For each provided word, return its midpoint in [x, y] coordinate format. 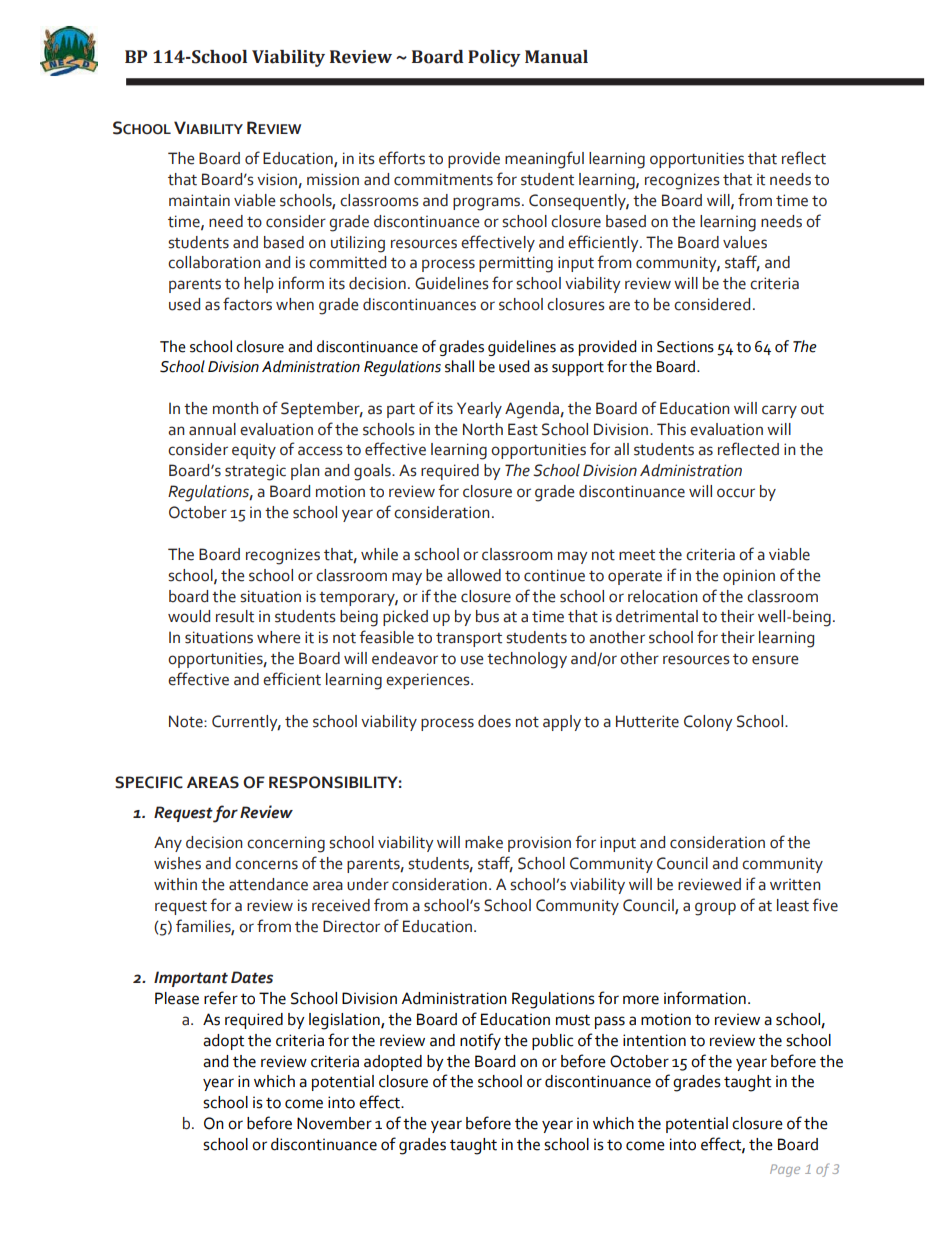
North [483, 429]
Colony [708, 723]
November [334, 1123]
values [745, 242]
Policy [494, 58]
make [484, 842]
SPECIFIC [149, 782]
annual [212, 429]
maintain [199, 200]
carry [779, 411]
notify [480, 1041]
